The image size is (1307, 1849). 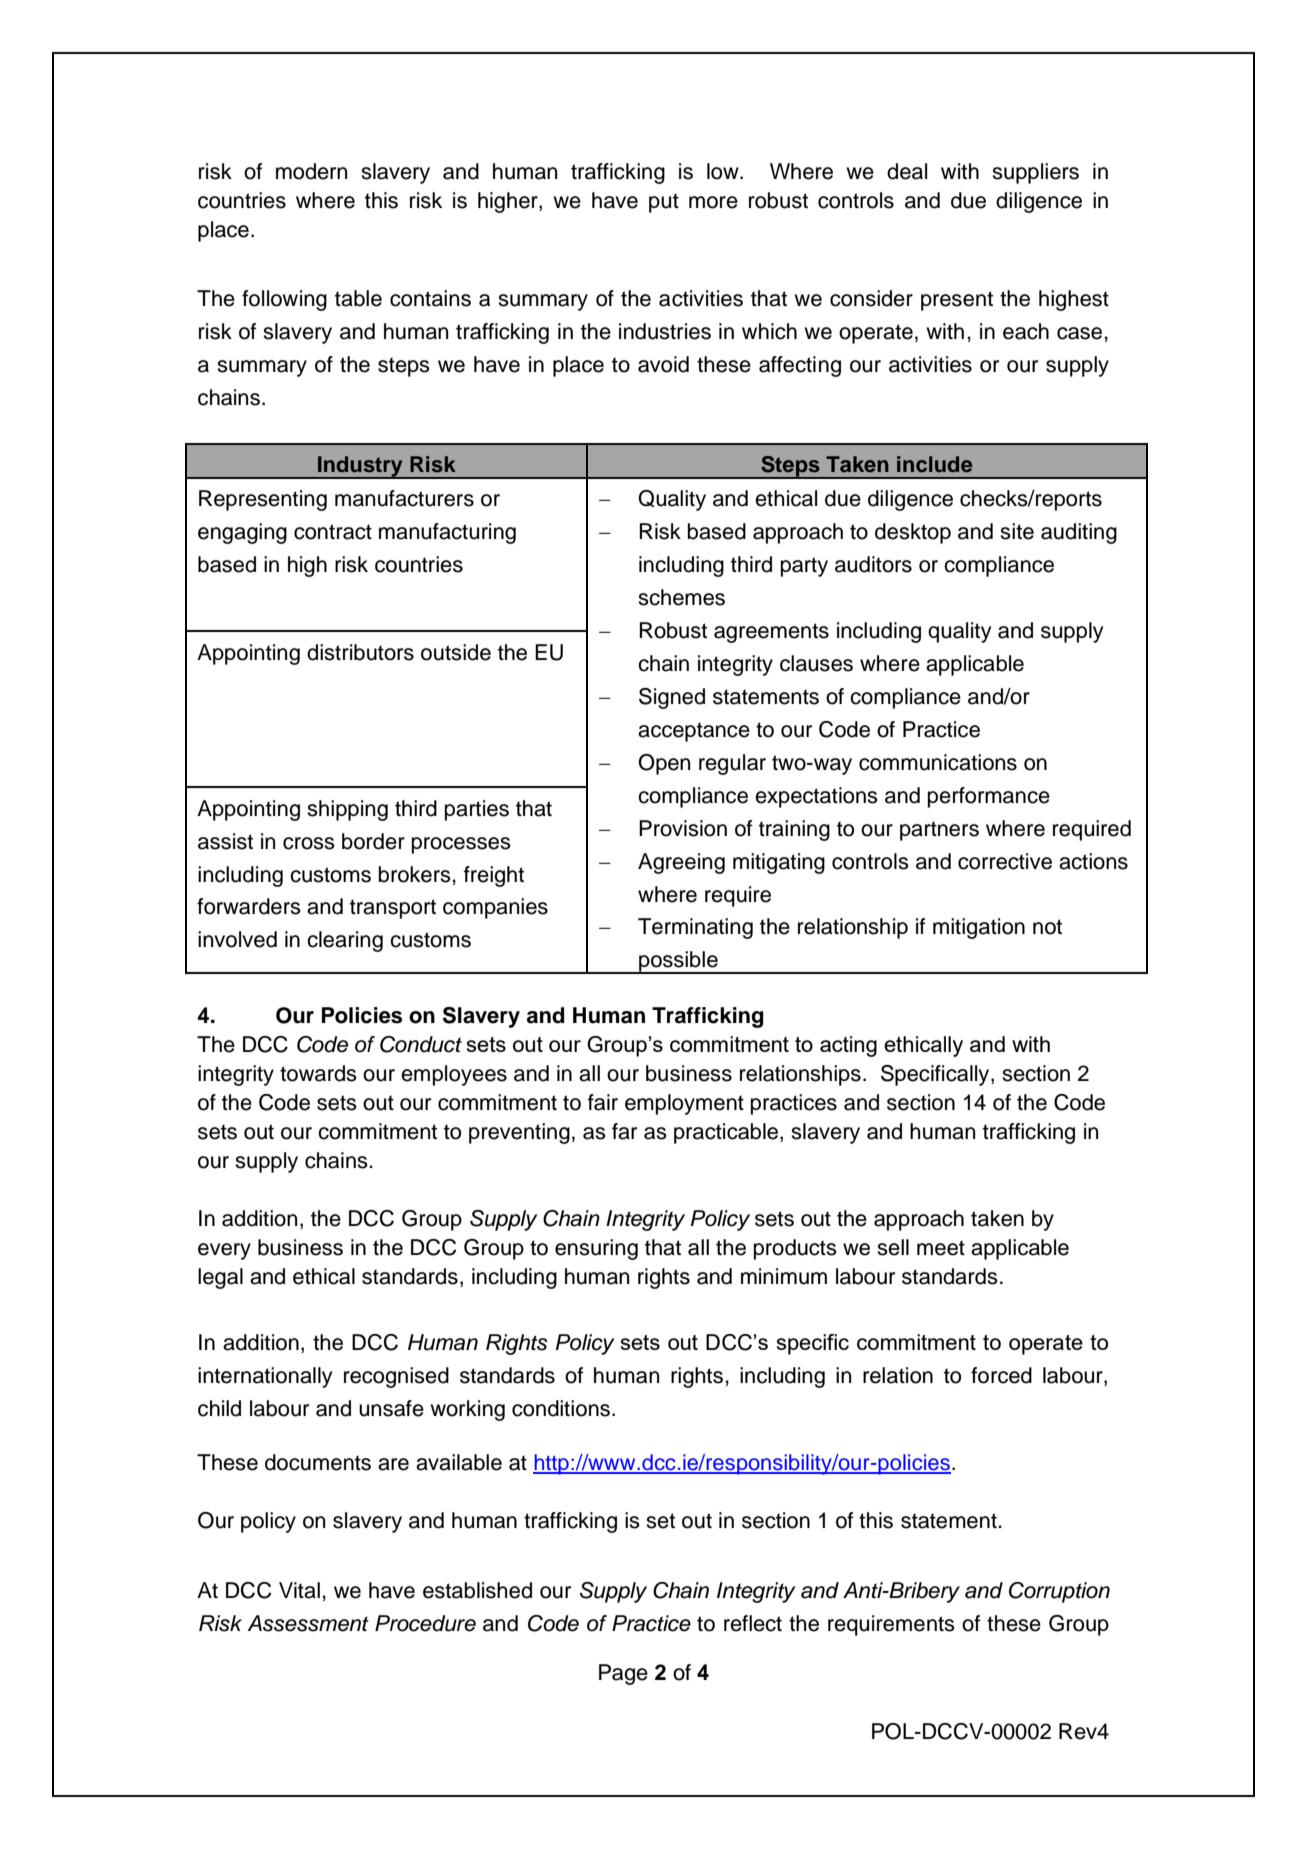 I want to click on Assessment, so click(x=308, y=1623).
